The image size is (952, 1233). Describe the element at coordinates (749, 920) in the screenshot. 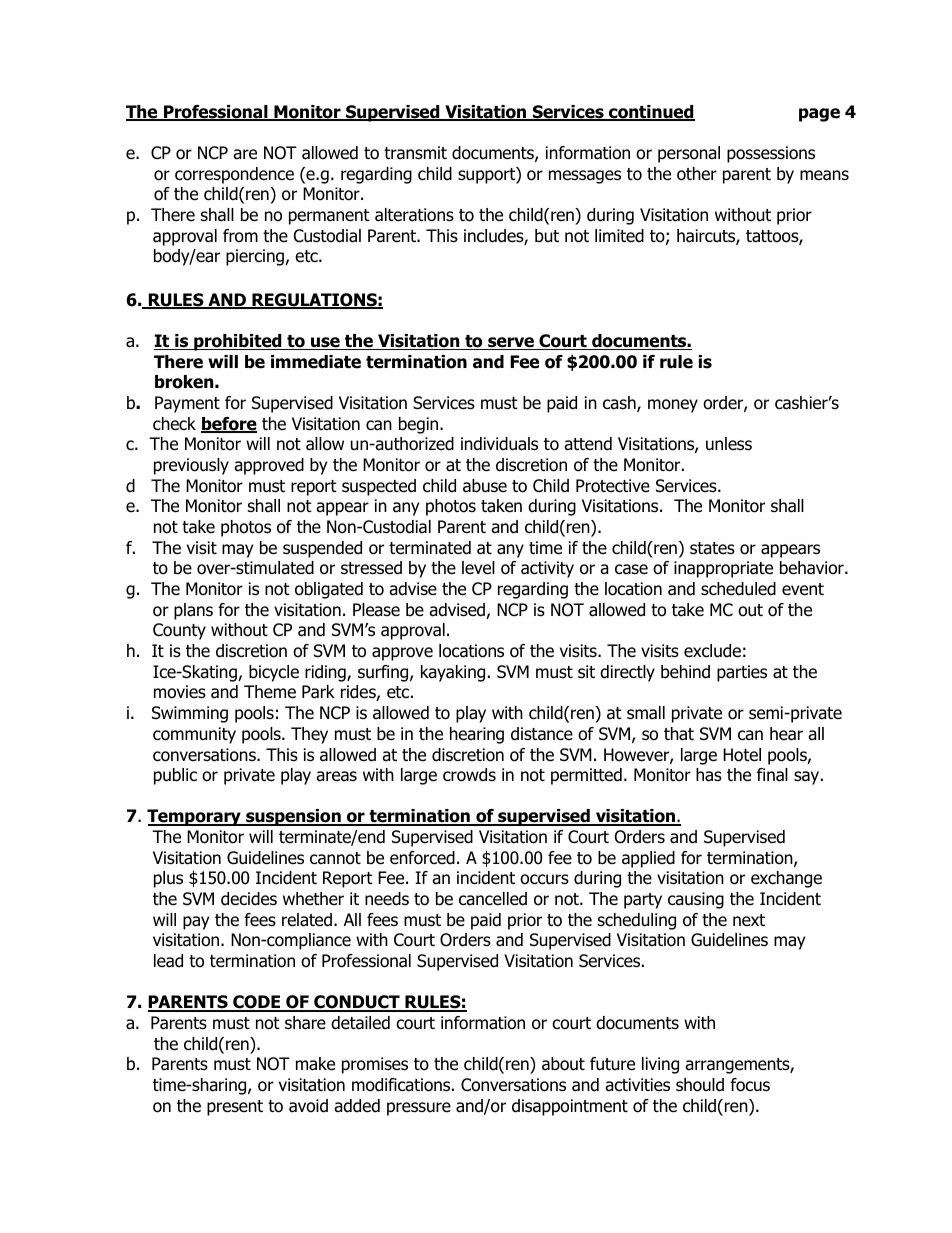

I see `next` at that location.
